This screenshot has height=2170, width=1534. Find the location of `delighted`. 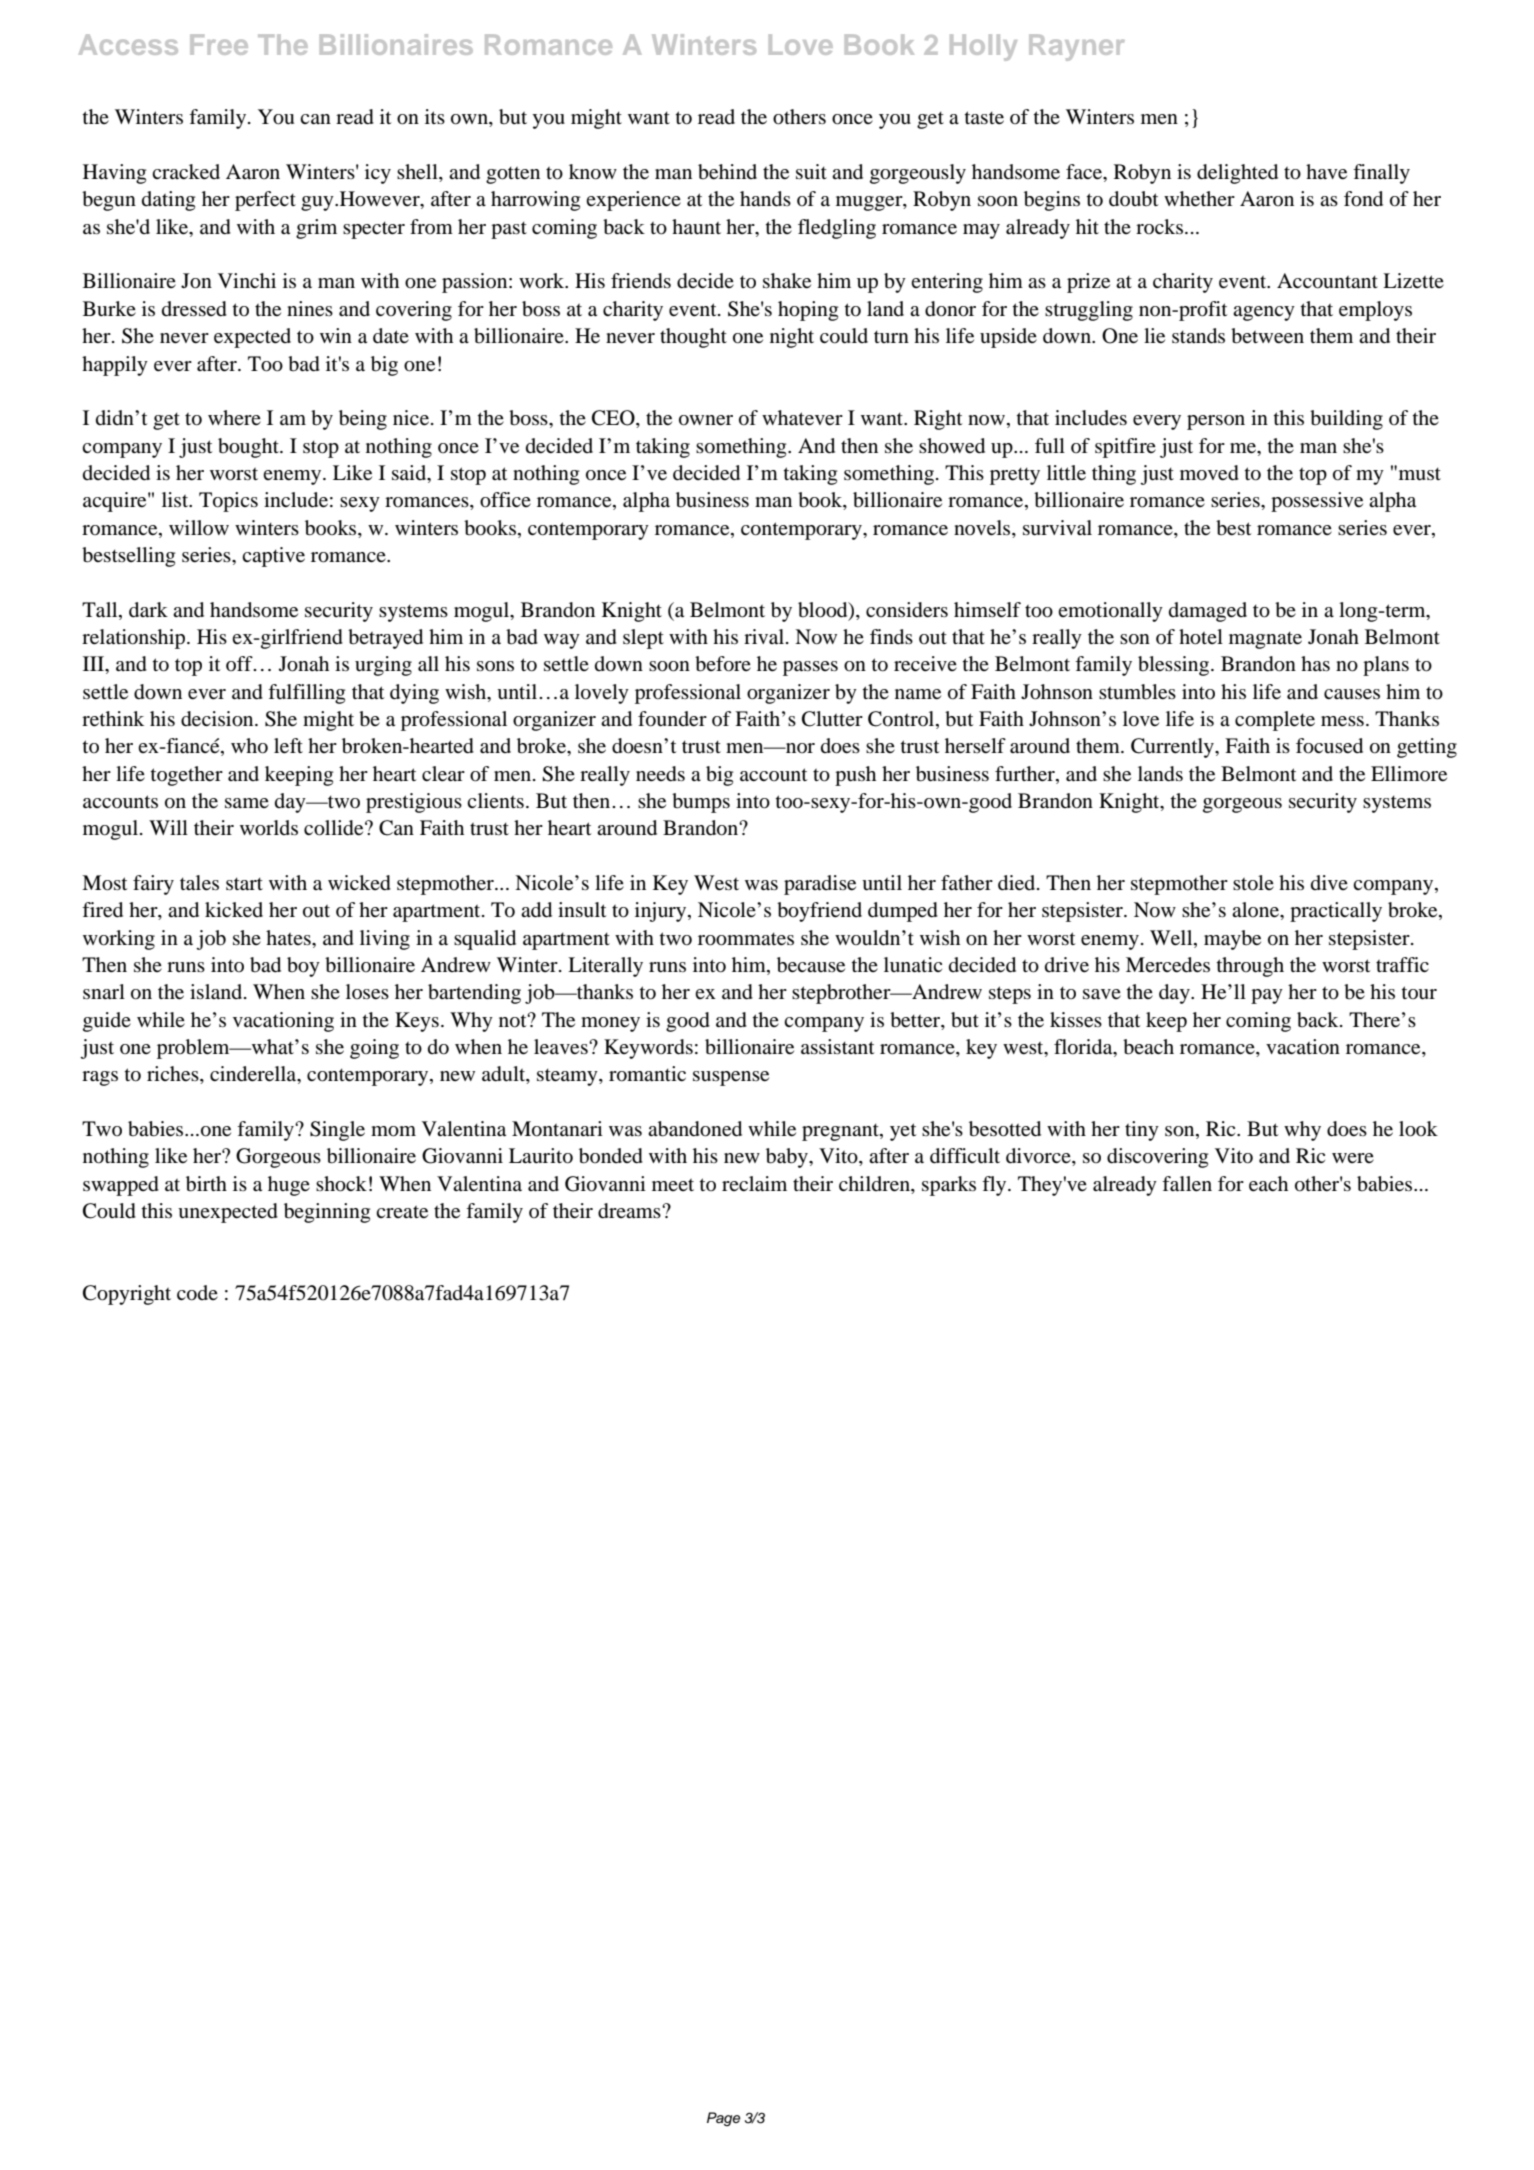

delighted is located at coordinates (1237, 174).
